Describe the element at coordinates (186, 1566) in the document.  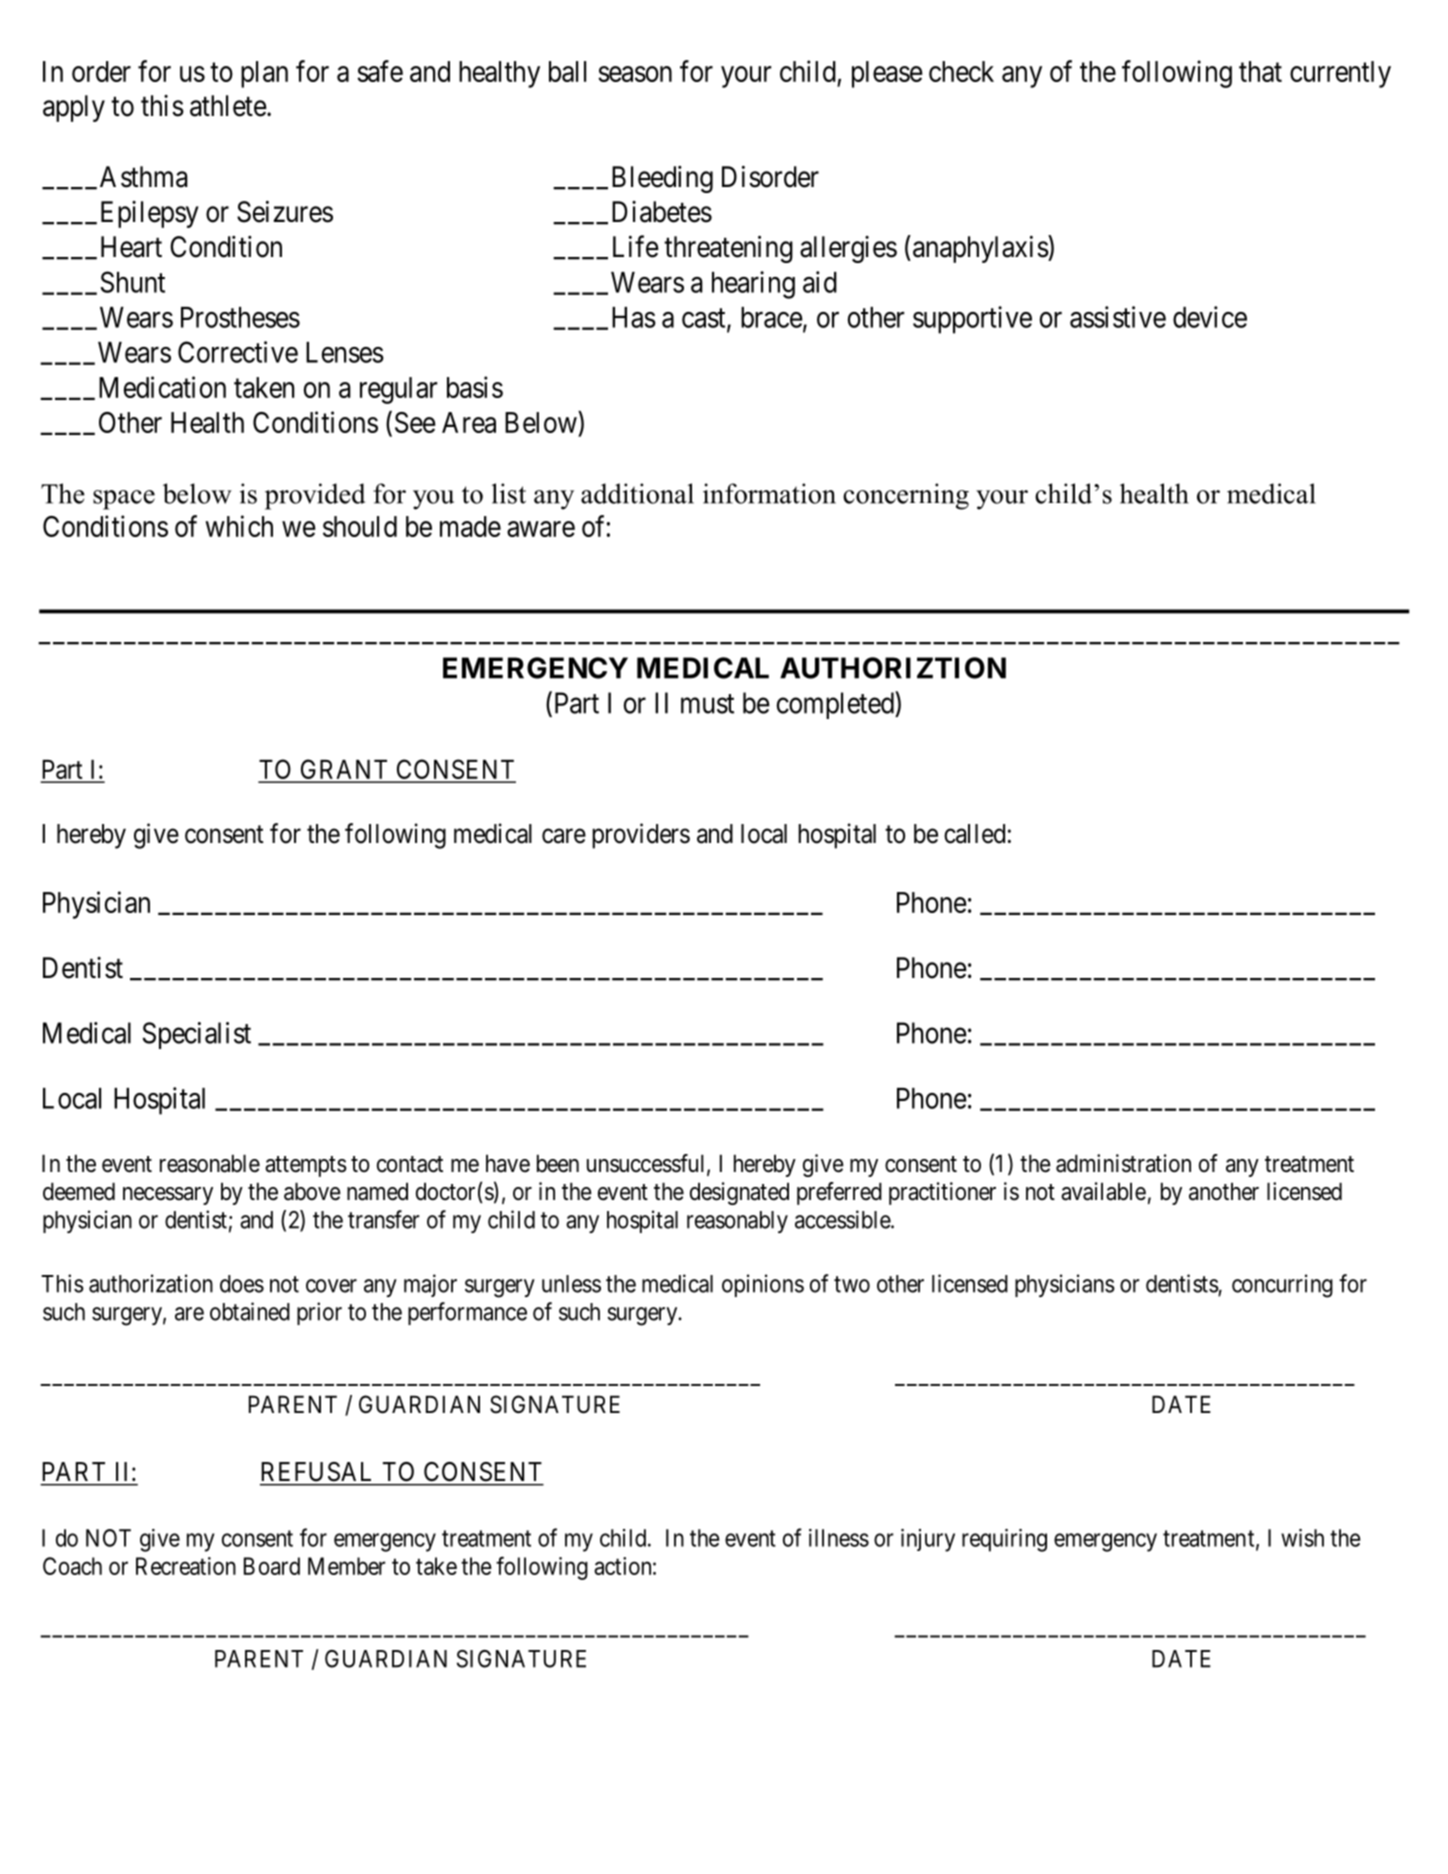
I see `Recreation` at that location.
